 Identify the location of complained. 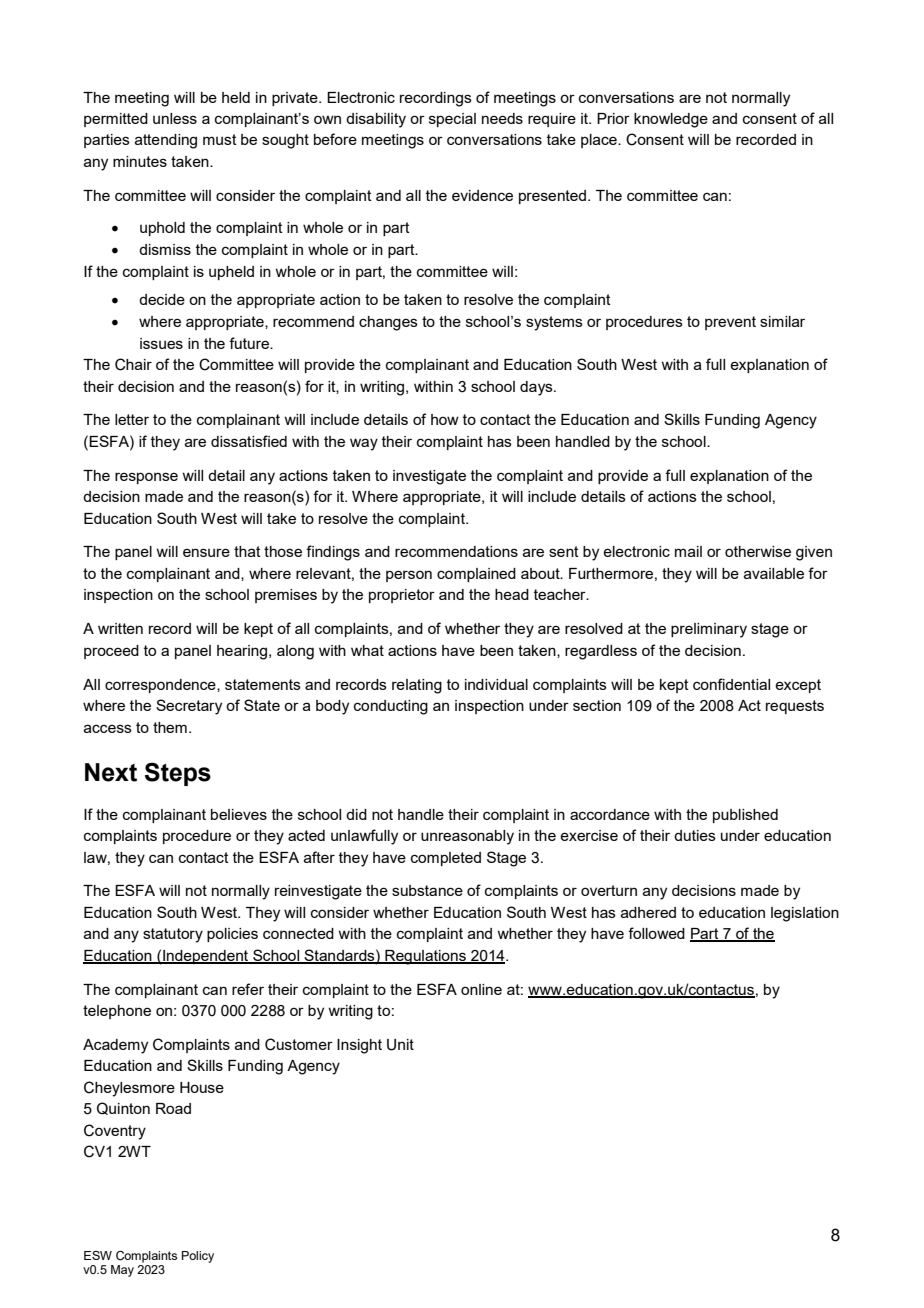
(476, 575).
